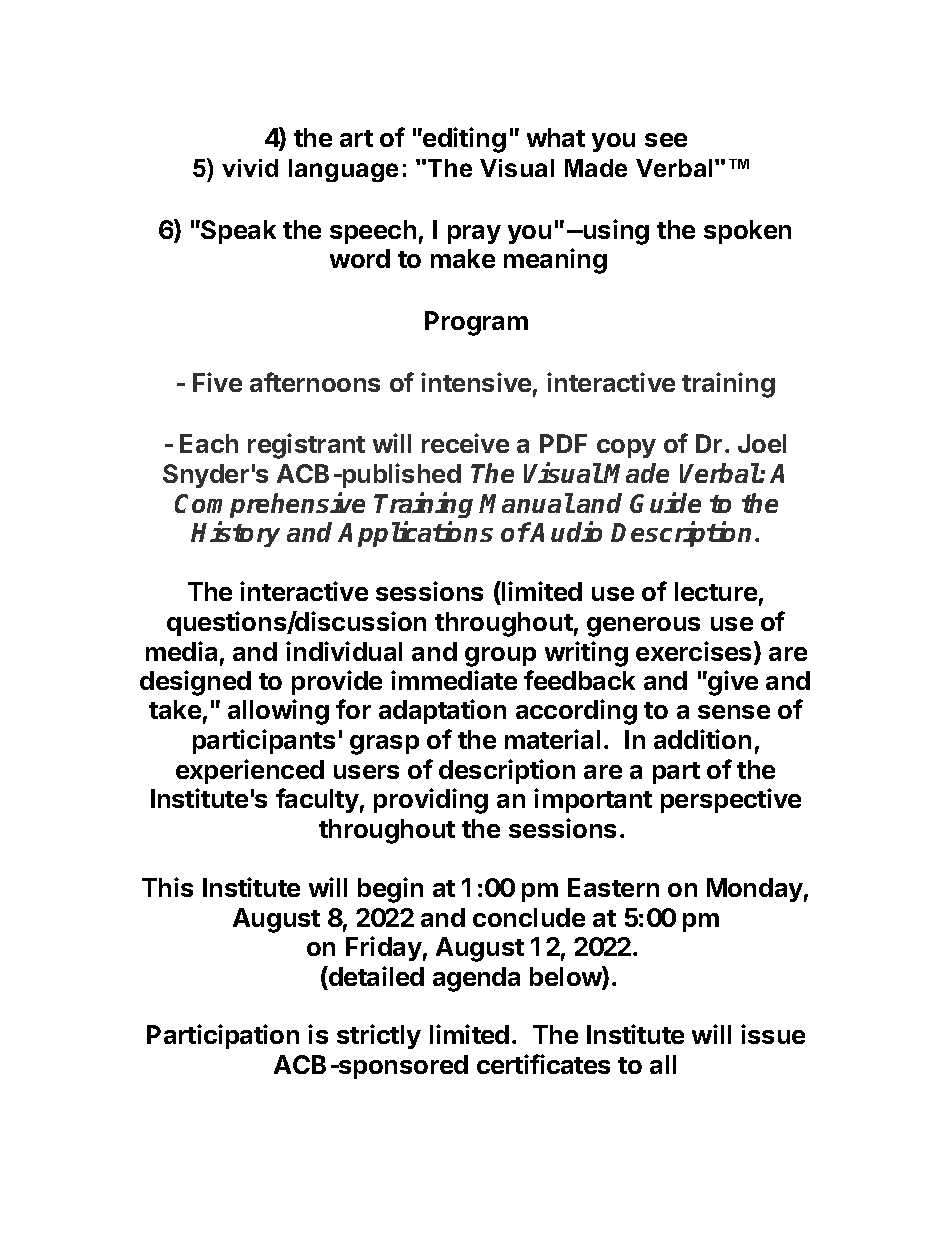  Describe the element at coordinates (666, 140) in the screenshot. I see `see` at that location.
